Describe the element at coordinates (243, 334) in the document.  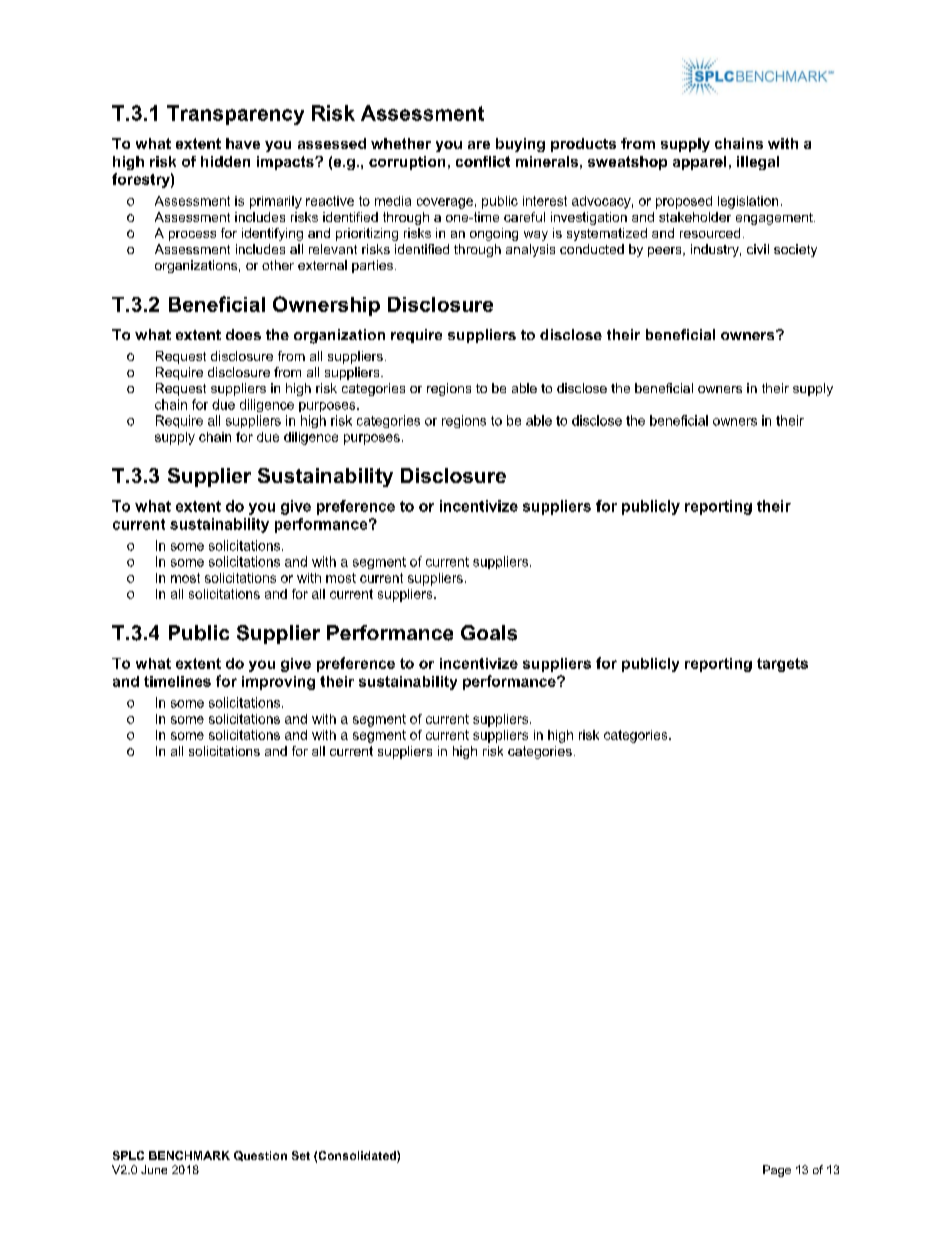
I see `does` at that location.
